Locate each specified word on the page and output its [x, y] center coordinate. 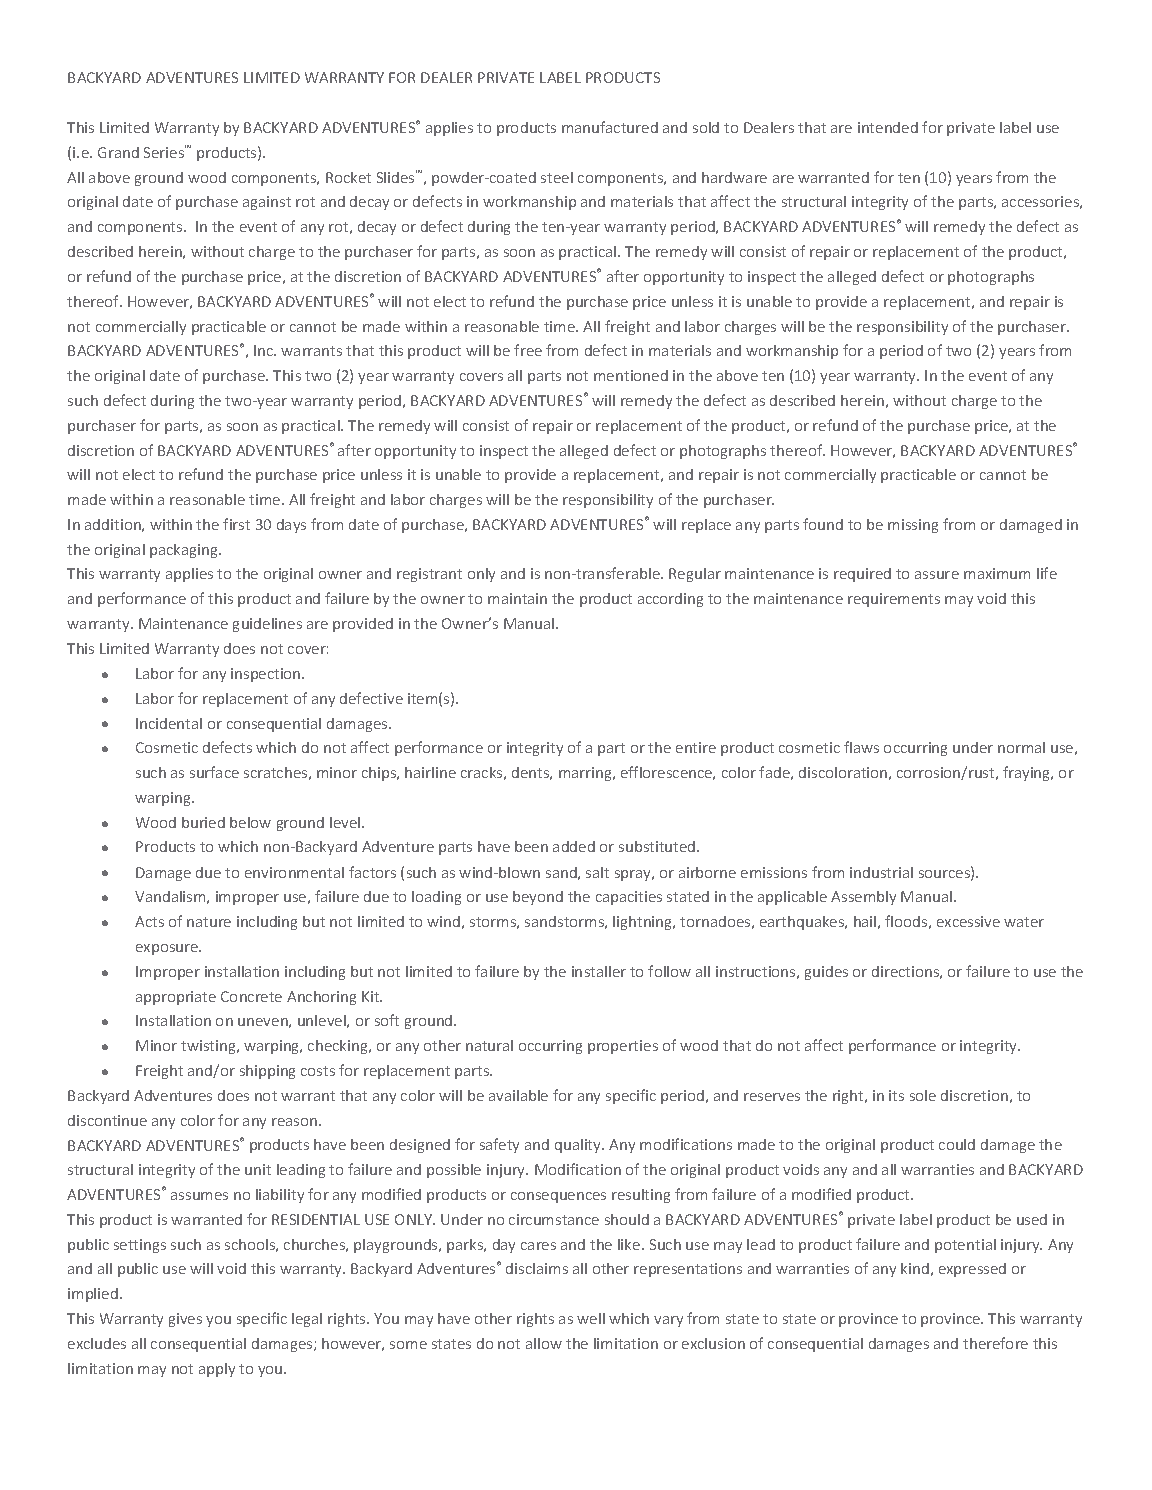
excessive [968, 921]
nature [209, 922]
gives [185, 1320]
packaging [185, 551]
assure [937, 575]
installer [599, 971]
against [267, 203]
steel [557, 177]
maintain [517, 598]
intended [888, 127]
